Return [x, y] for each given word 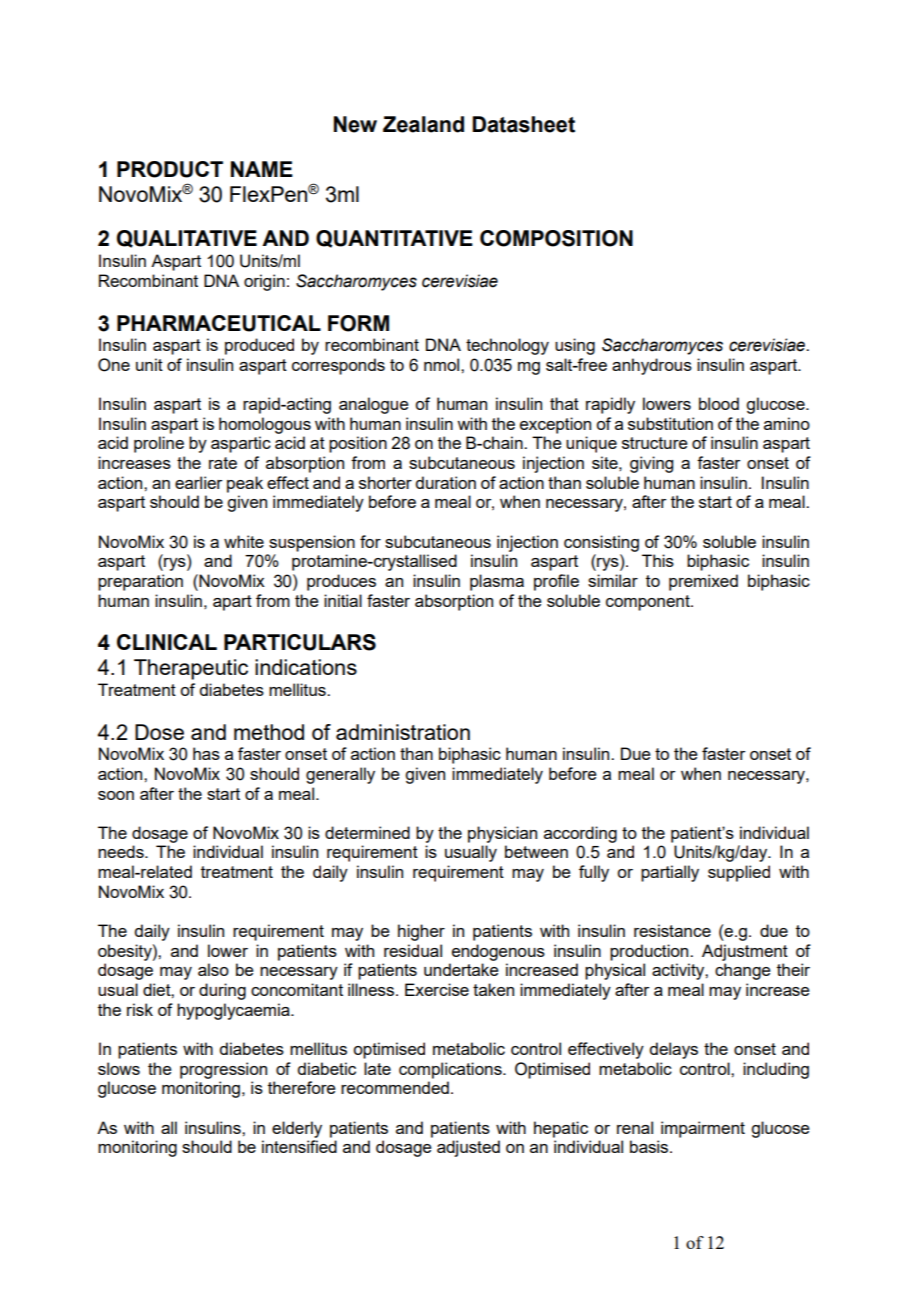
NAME [262, 169]
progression [223, 1070]
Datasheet [523, 124]
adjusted [468, 1148]
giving [651, 464]
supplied [739, 873]
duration [445, 482]
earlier [199, 482]
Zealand [423, 124]
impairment [703, 1129]
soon [116, 795]
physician [502, 834]
